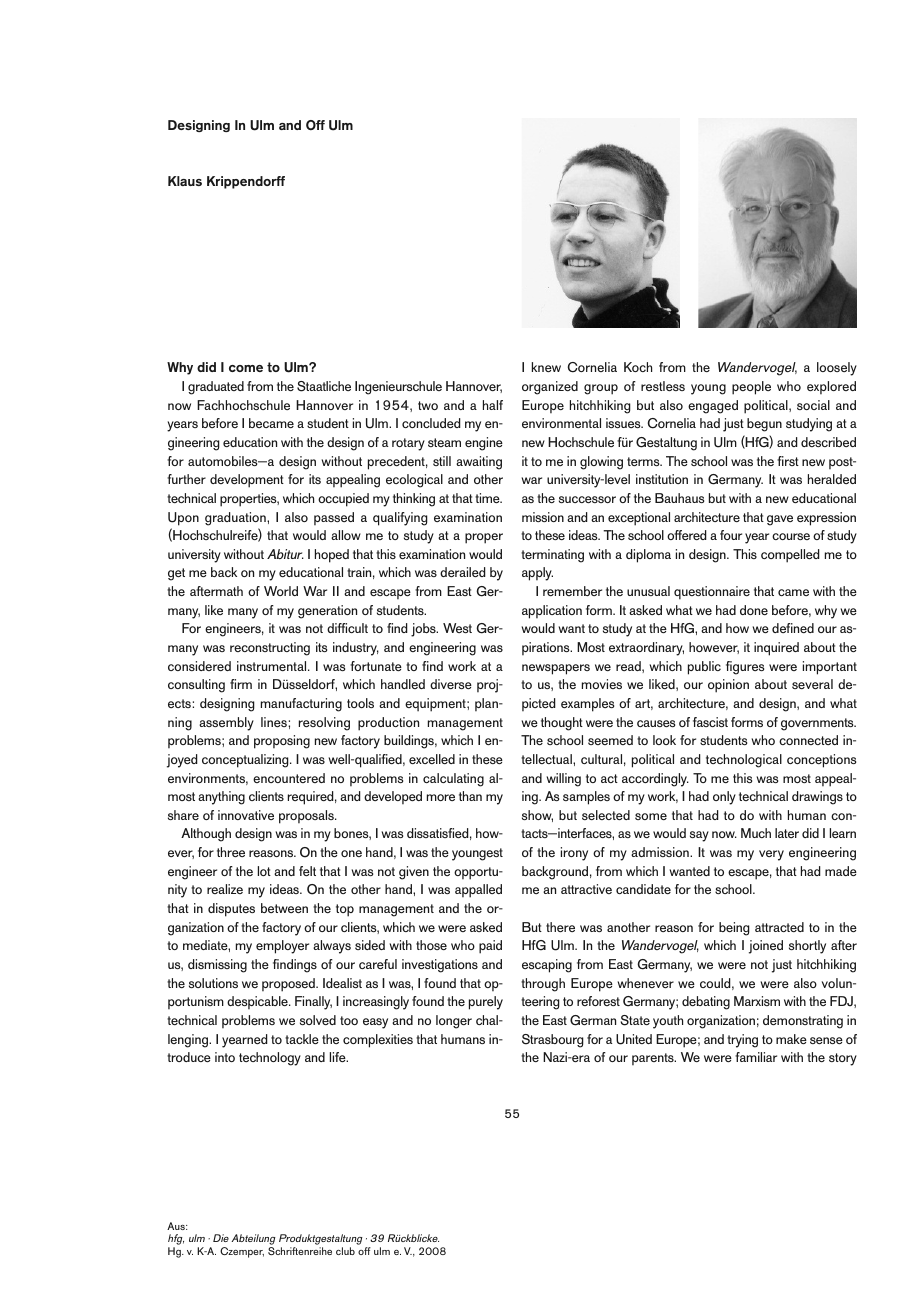  I want to click on club, so click(345, 1251).
